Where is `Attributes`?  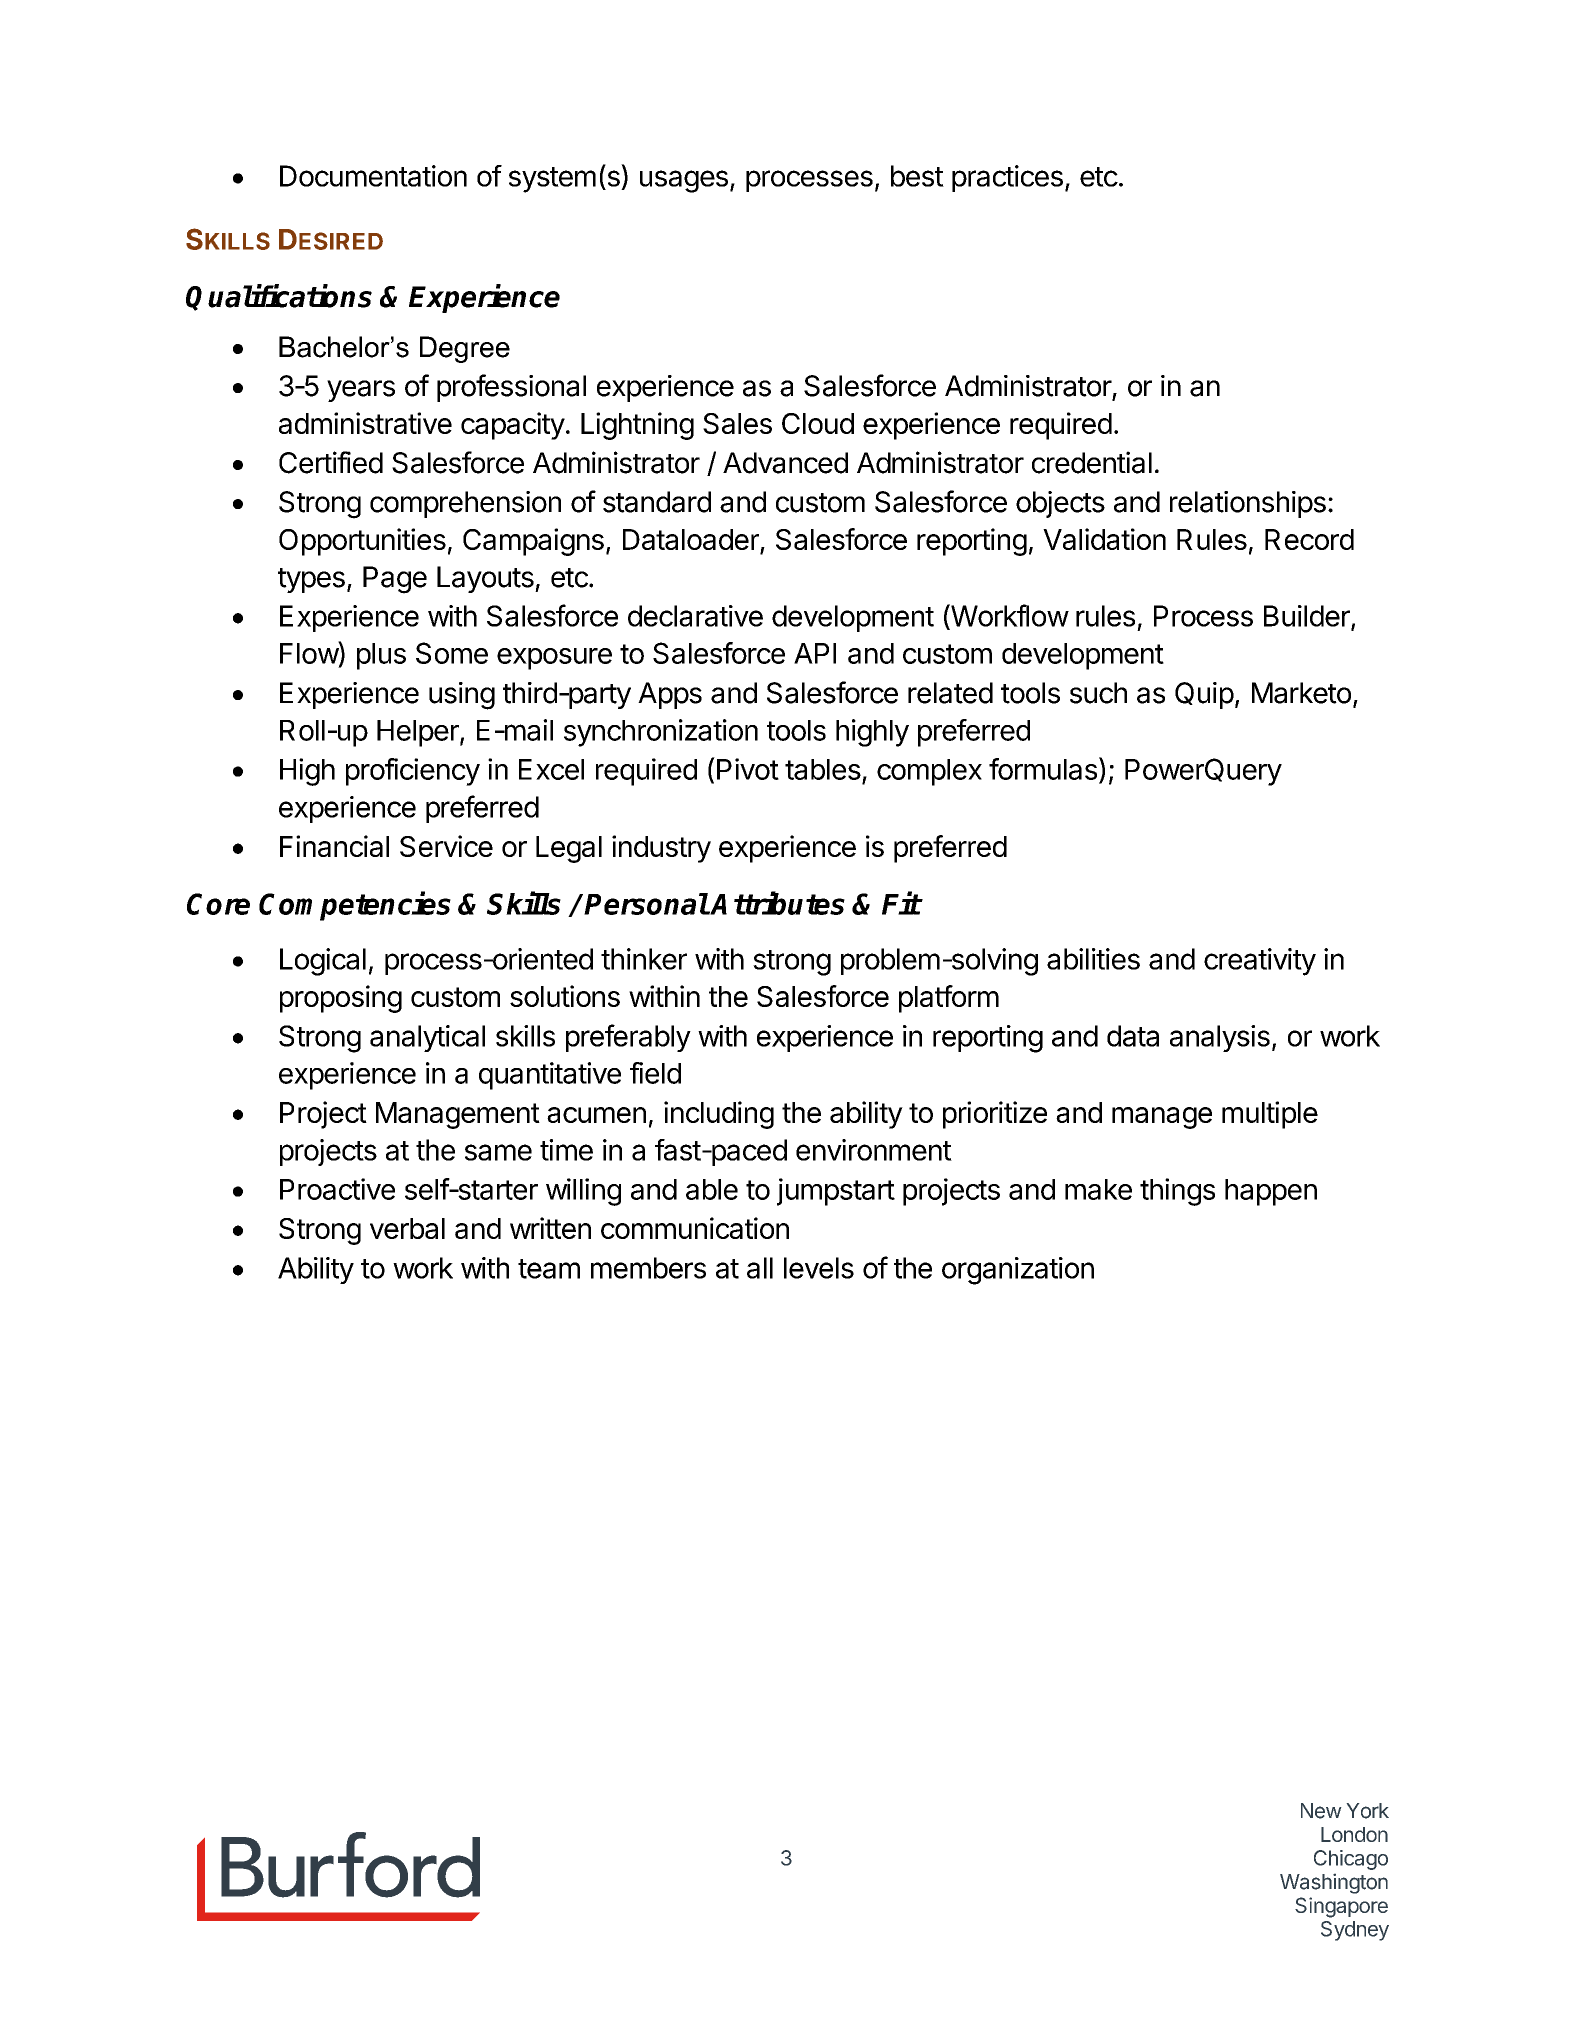
Attributes is located at coordinates (777, 903).
